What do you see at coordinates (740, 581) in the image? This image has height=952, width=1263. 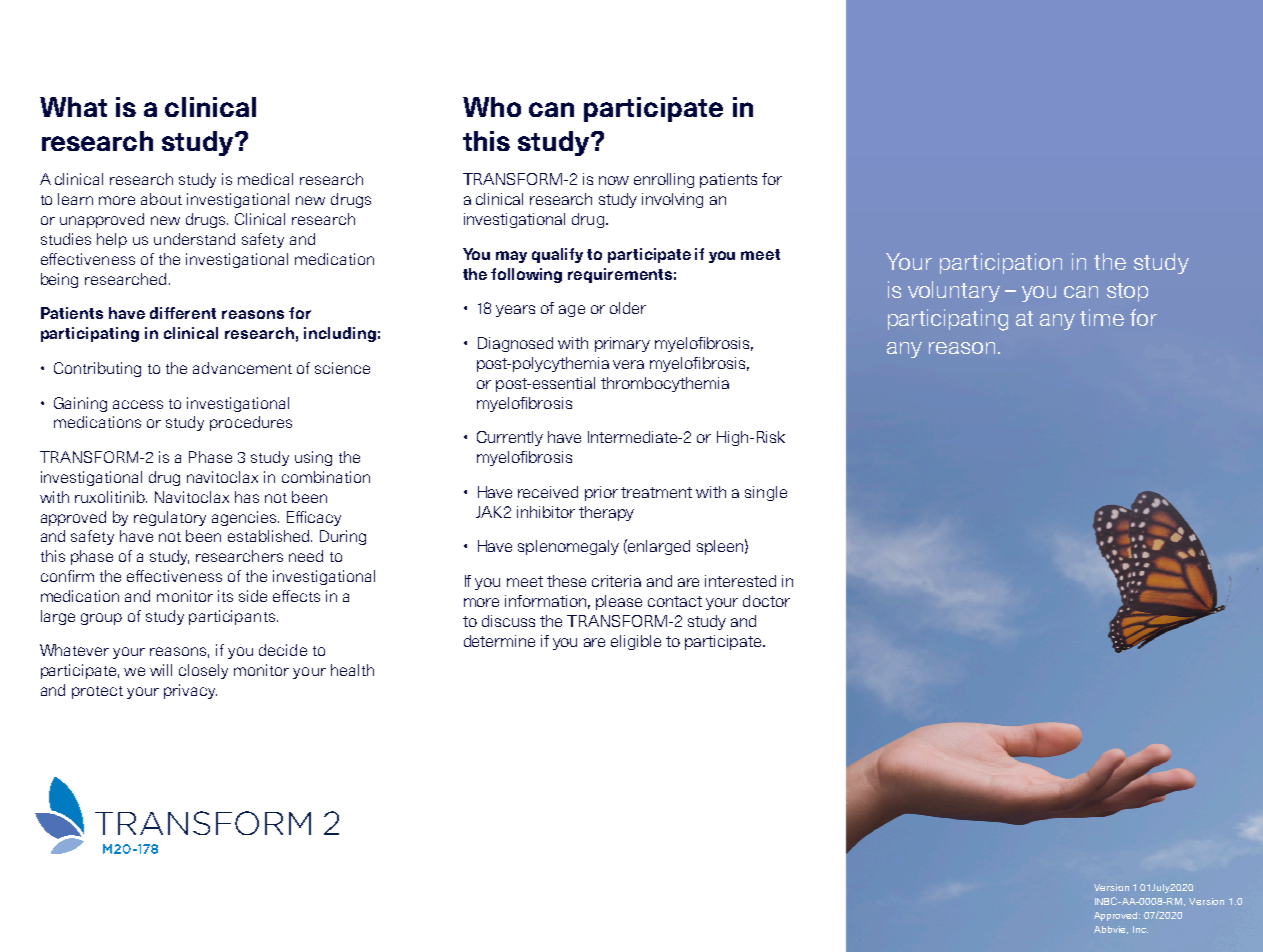 I see `interested` at bounding box center [740, 581].
